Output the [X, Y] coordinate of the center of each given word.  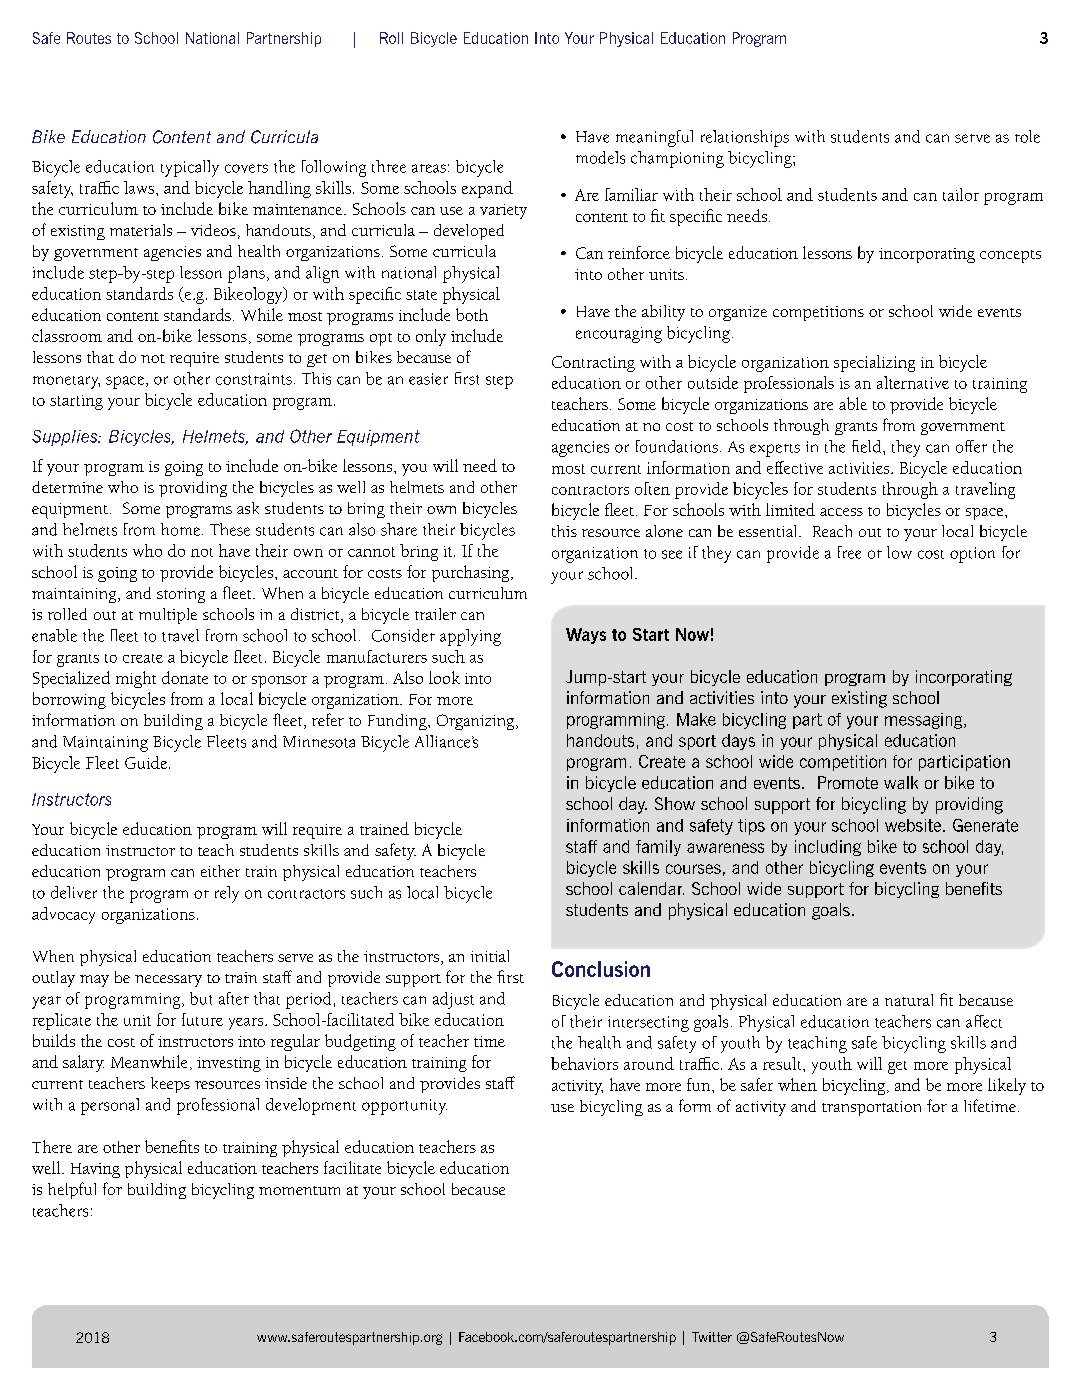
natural [909, 1000]
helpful [72, 1190]
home [180, 529]
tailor [961, 194]
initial [490, 956]
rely [227, 894]
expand [487, 189]
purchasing [472, 573]
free [849, 552]
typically [190, 168]
